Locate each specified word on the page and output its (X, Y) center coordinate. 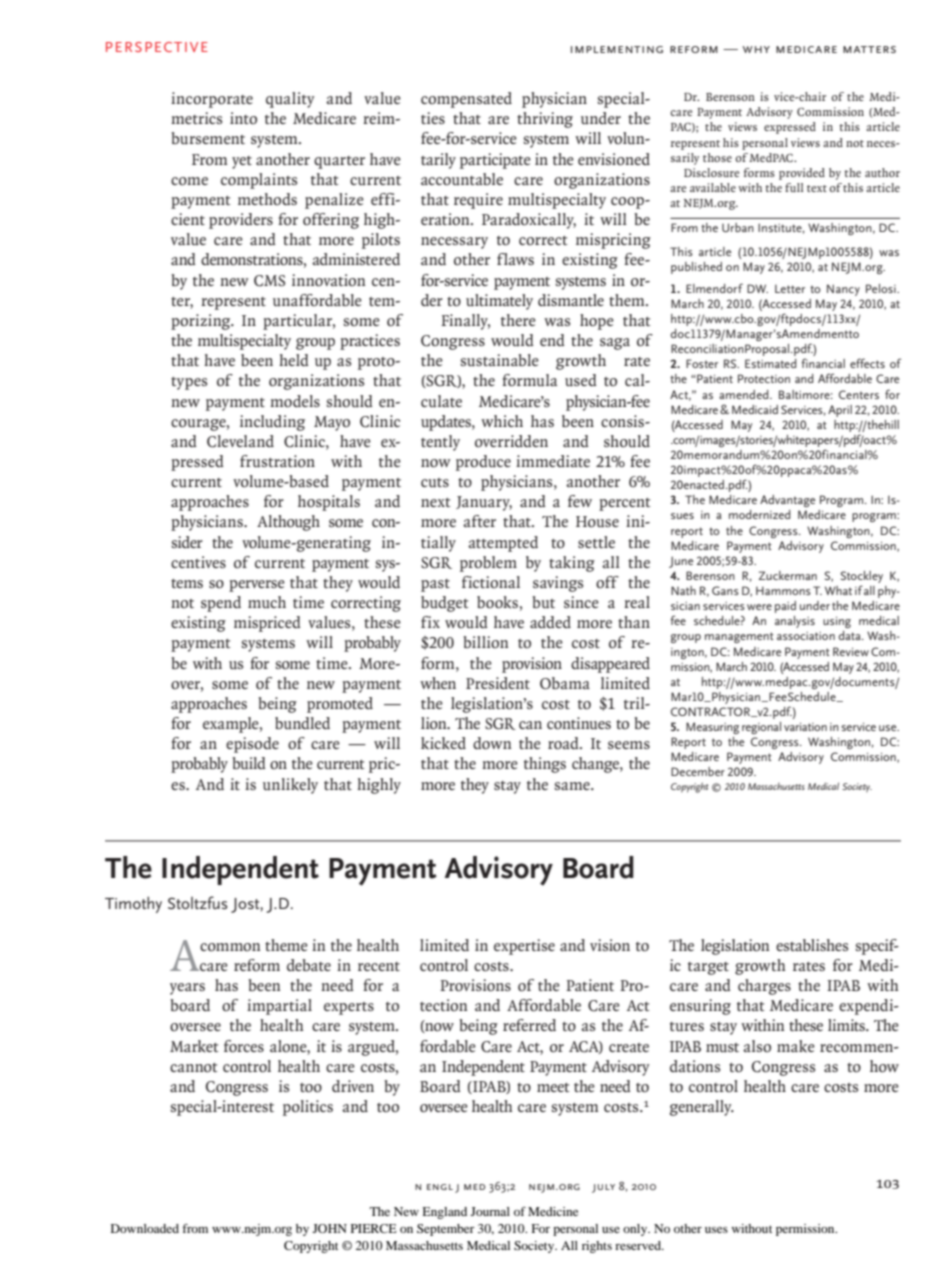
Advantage (787, 501)
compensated (466, 100)
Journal (490, 1211)
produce (483, 463)
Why (756, 49)
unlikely (290, 786)
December (698, 771)
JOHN (330, 1228)
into (243, 118)
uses (716, 1230)
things (545, 765)
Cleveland (240, 441)
